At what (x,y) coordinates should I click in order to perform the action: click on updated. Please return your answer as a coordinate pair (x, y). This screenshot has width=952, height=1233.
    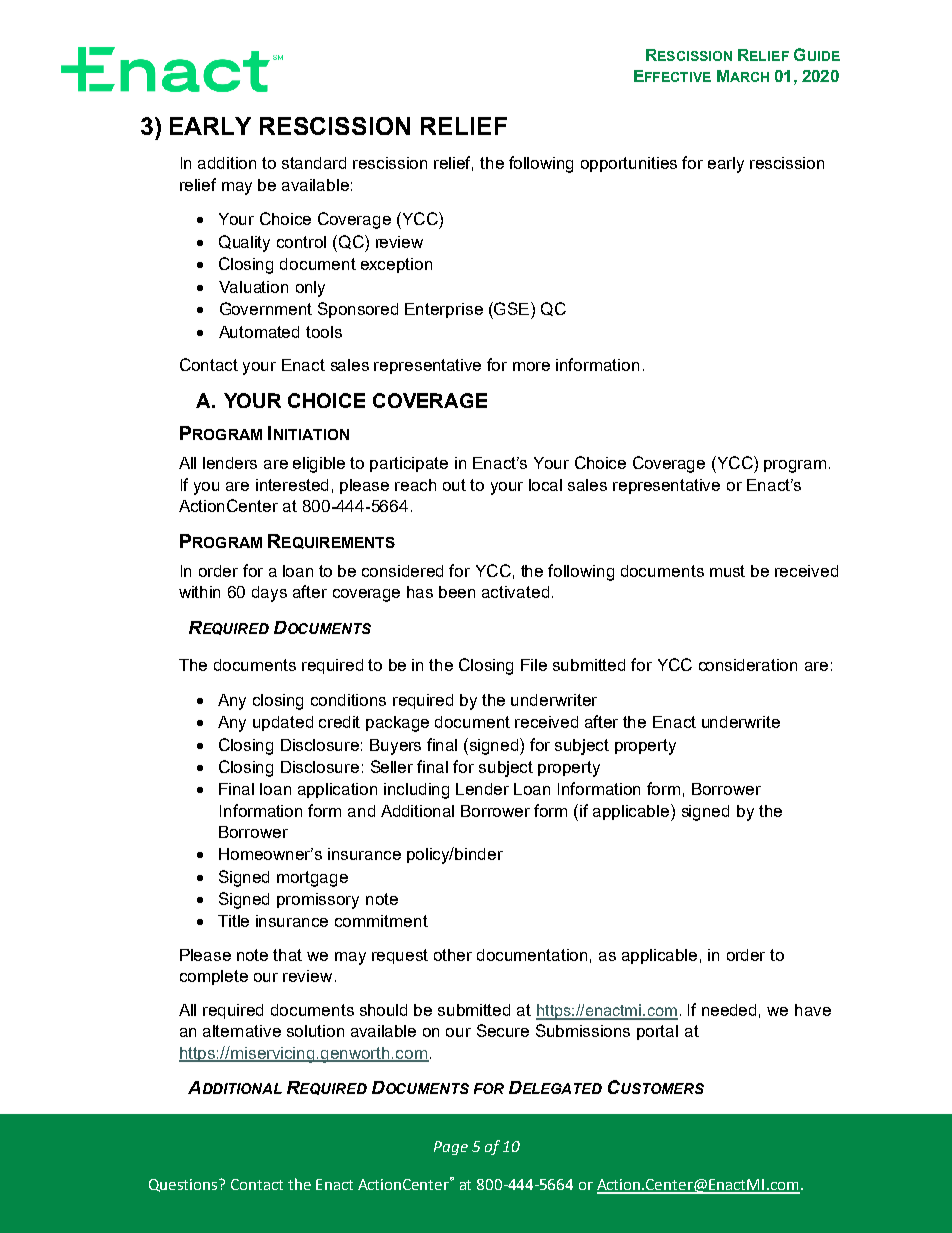
    Looking at the image, I should click on (283, 723).
